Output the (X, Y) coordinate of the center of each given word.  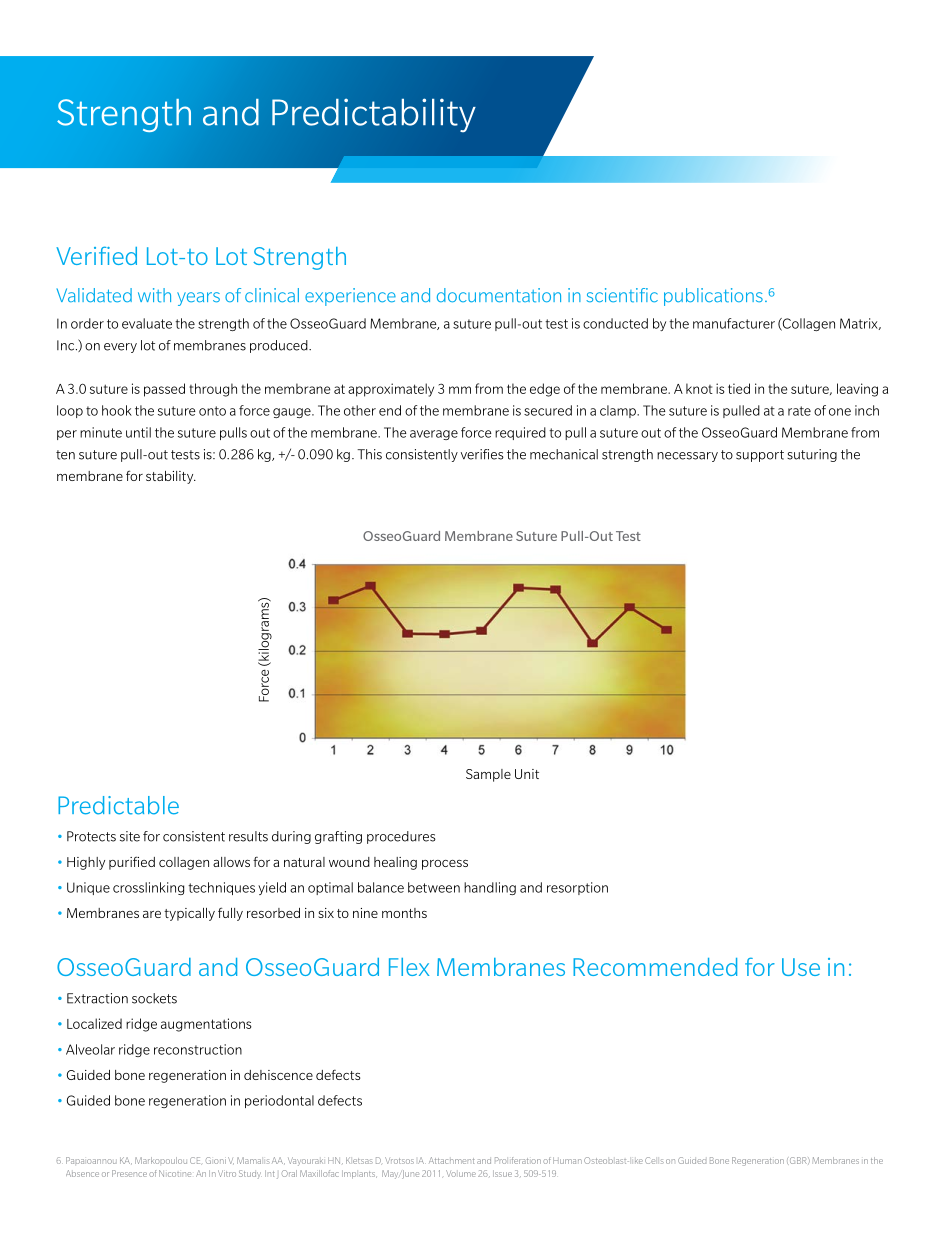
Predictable (118, 805)
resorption (577, 888)
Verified (96, 255)
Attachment (452, 1160)
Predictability (374, 115)
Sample (488, 775)
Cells (654, 1160)
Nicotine (175, 1173)
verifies (482, 454)
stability (171, 477)
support (760, 456)
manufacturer (734, 323)
